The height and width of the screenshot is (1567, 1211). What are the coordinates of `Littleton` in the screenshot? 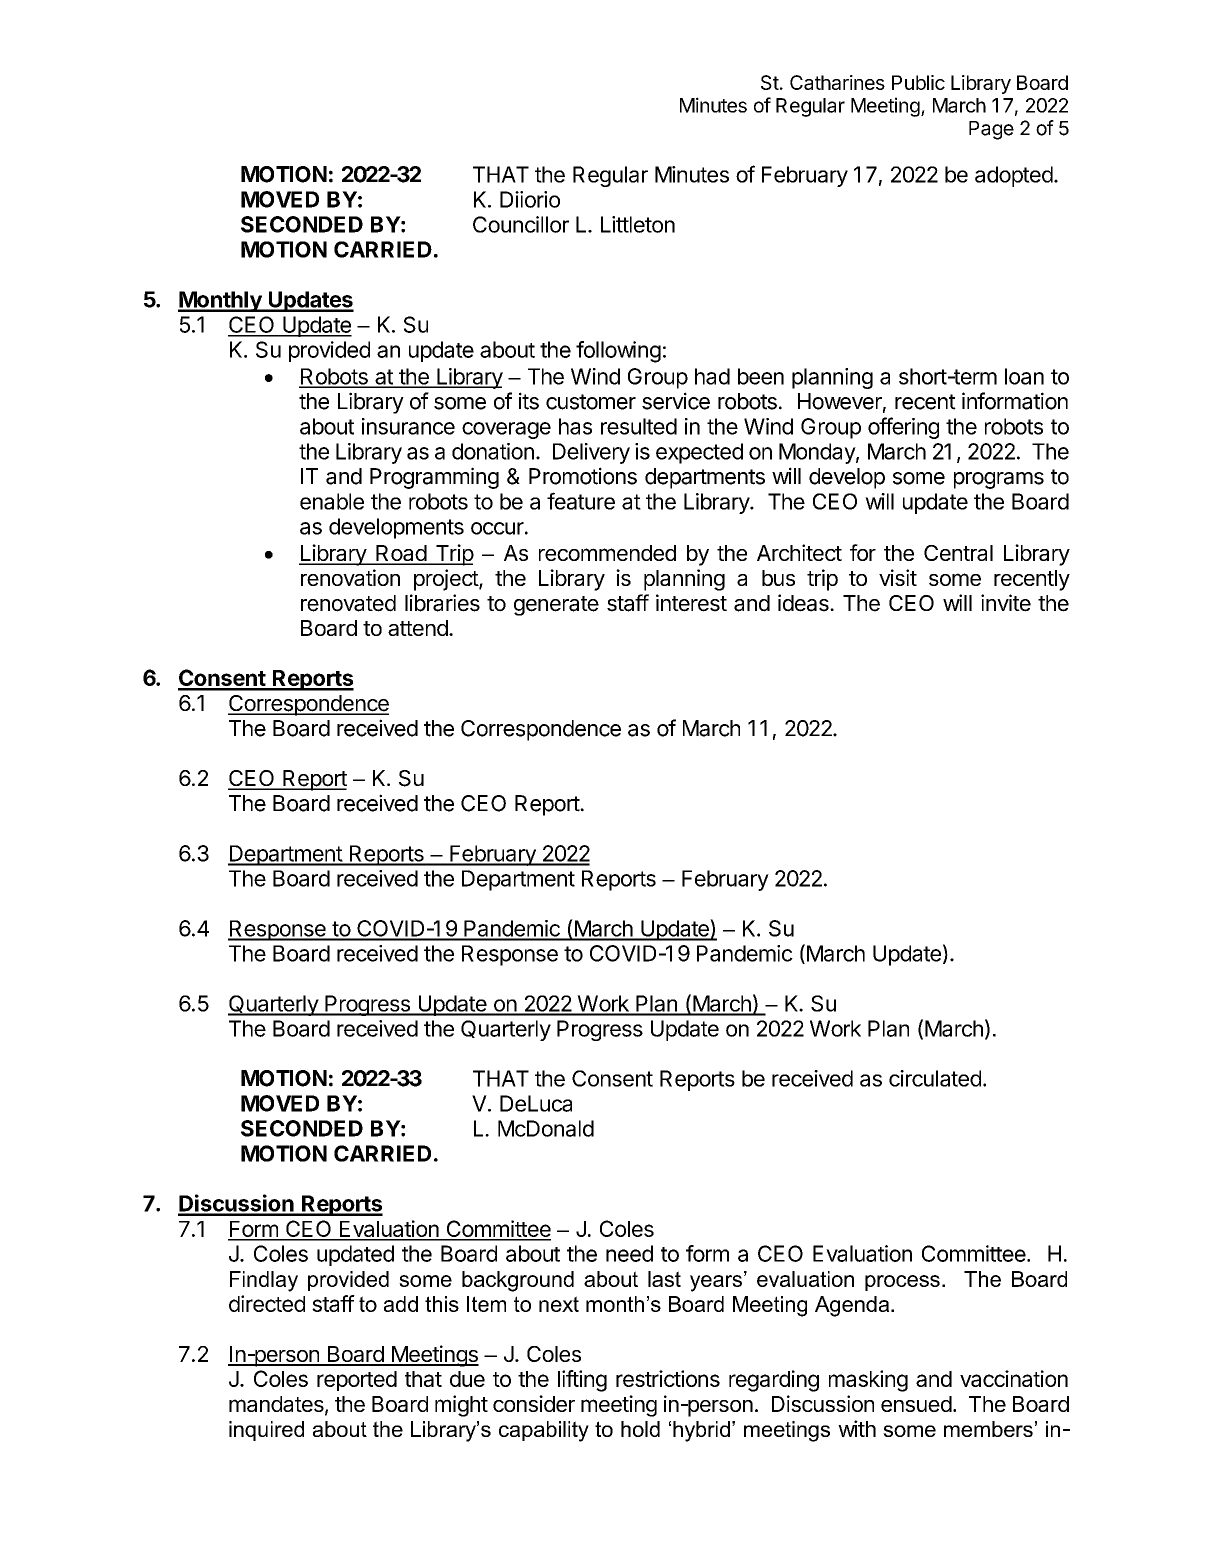 It's located at (638, 224).
